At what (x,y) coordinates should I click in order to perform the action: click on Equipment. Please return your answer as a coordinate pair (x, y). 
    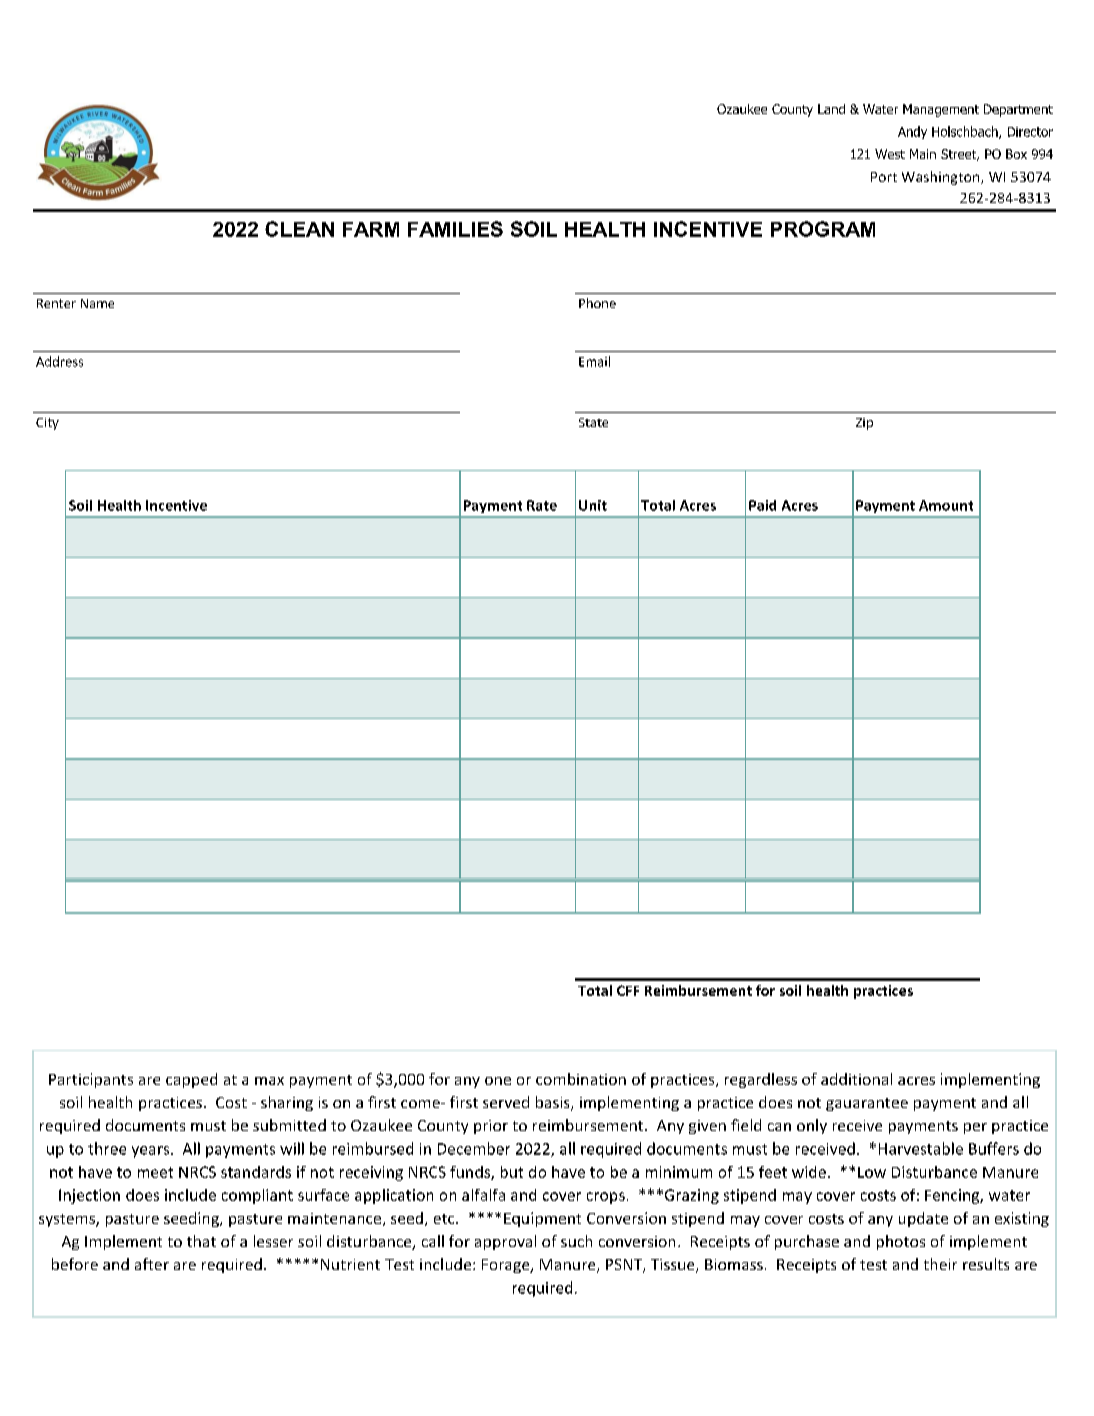
    Looking at the image, I should click on (542, 1219).
